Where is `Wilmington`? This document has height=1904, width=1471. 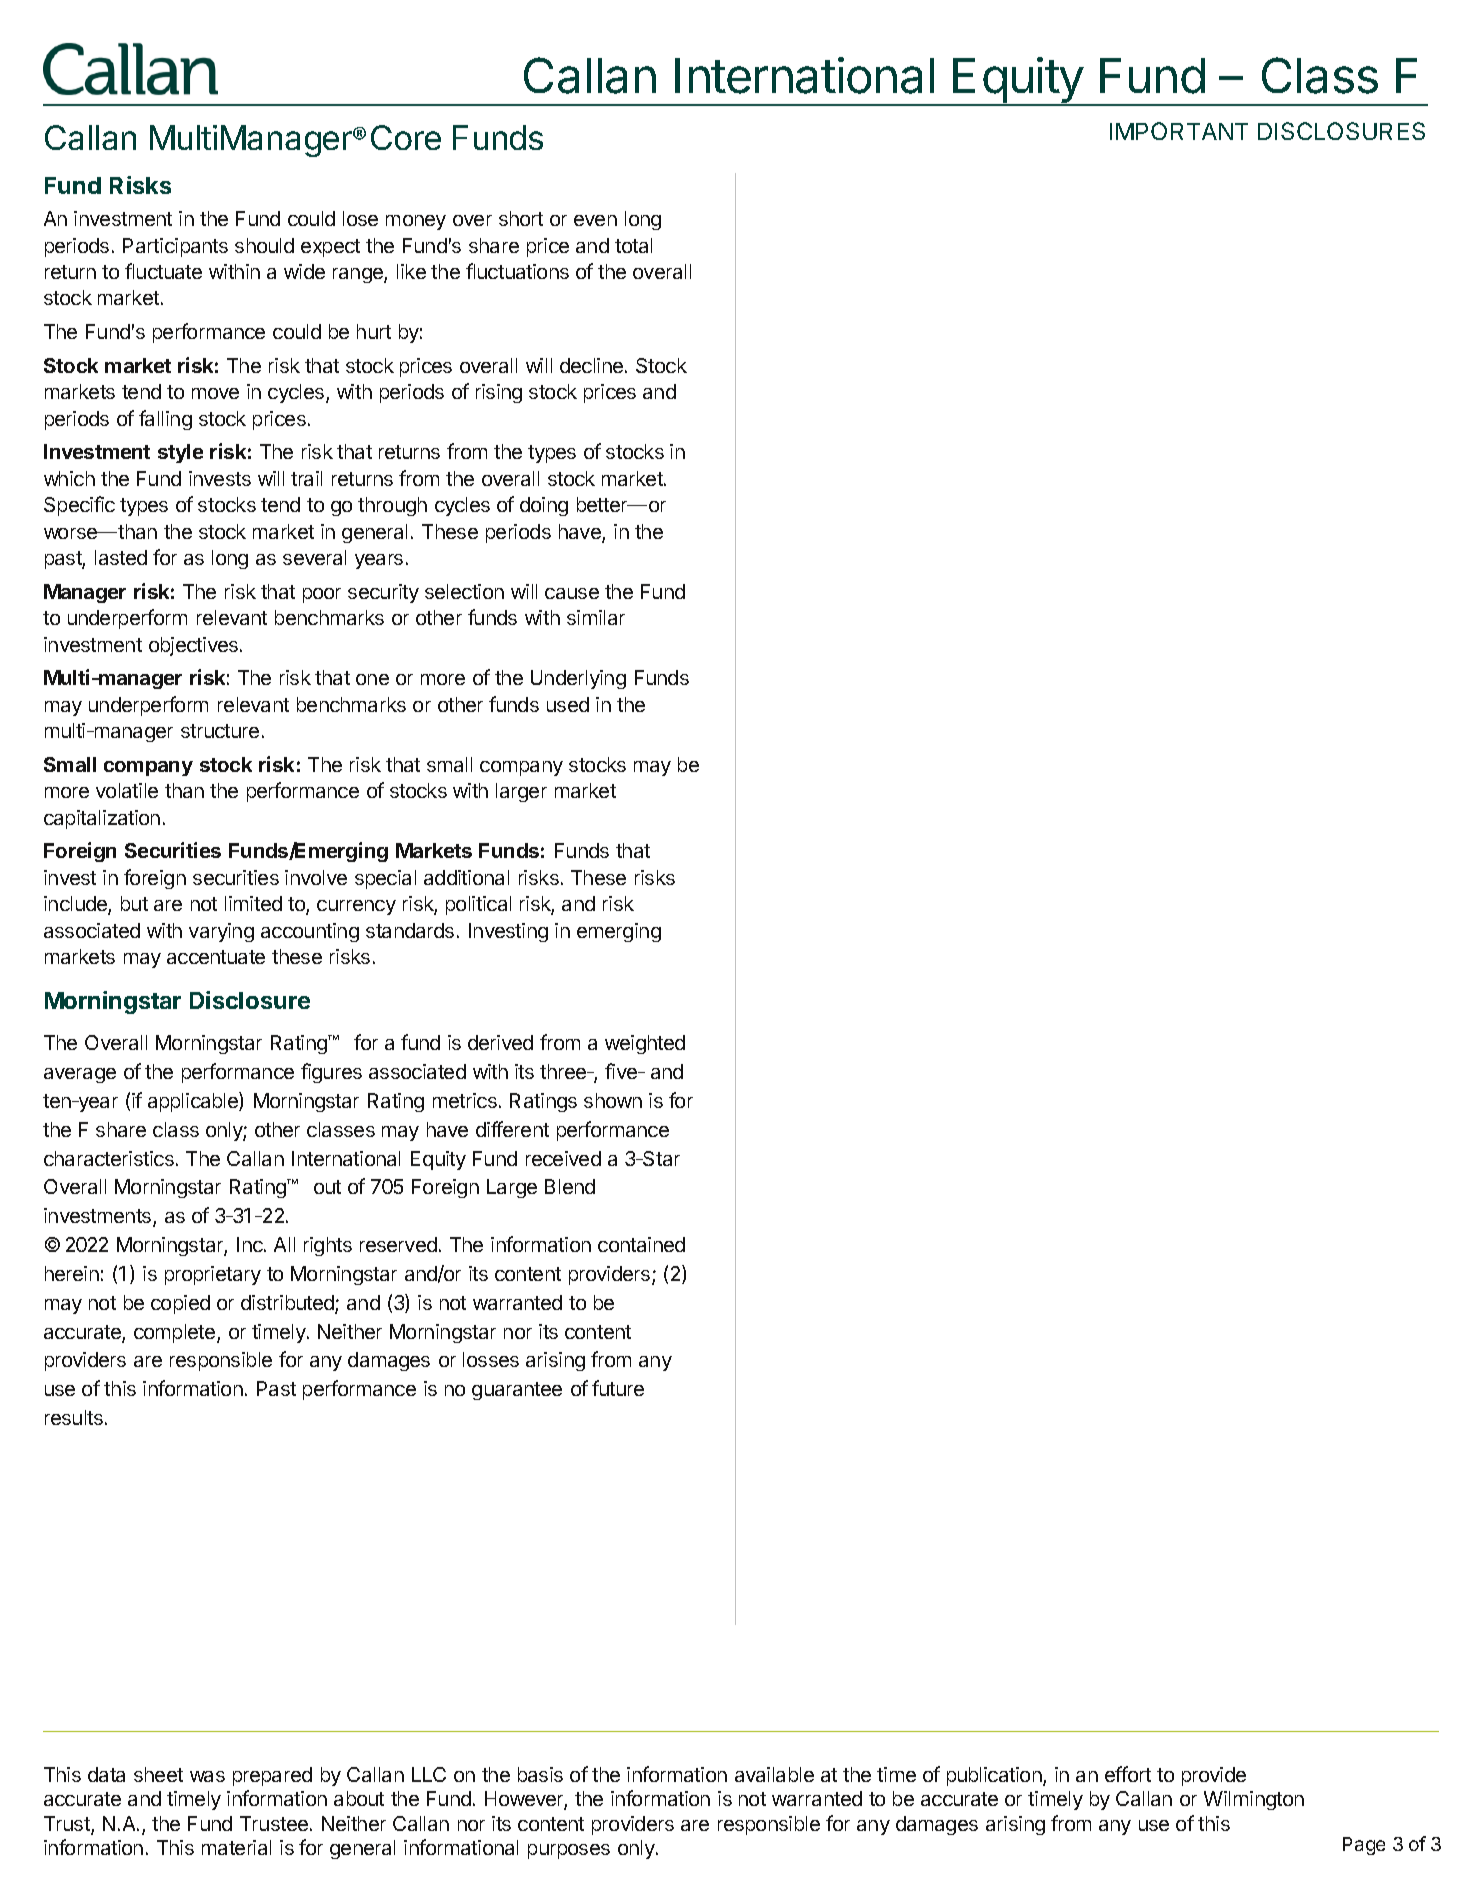 Wilmington is located at coordinates (1254, 1800).
